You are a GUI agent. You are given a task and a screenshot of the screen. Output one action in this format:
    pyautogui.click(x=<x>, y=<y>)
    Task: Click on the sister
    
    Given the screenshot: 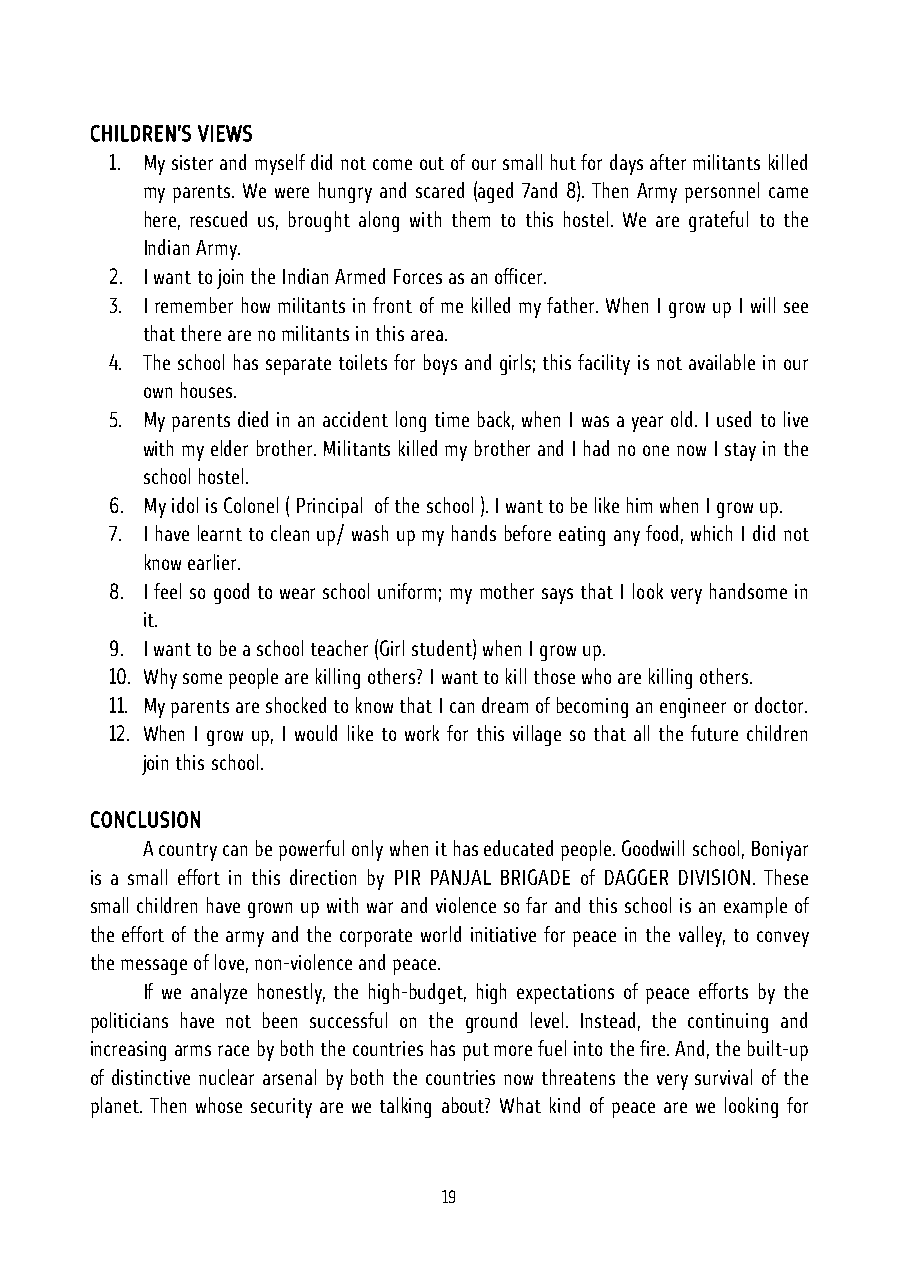 What is the action you would take?
    pyautogui.click(x=192, y=162)
